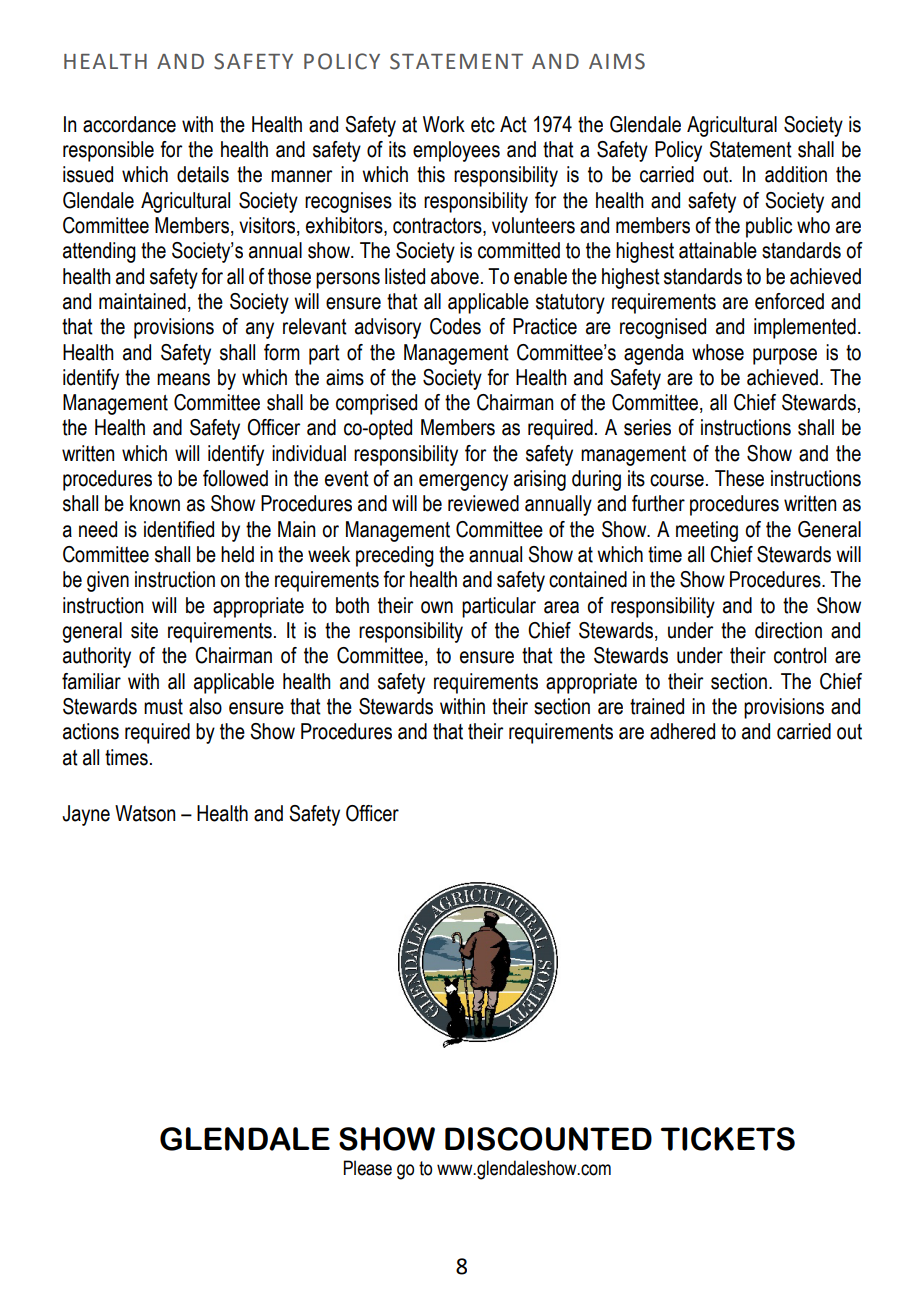  What do you see at coordinates (368, 1168) in the screenshot?
I see `Please` at bounding box center [368, 1168].
